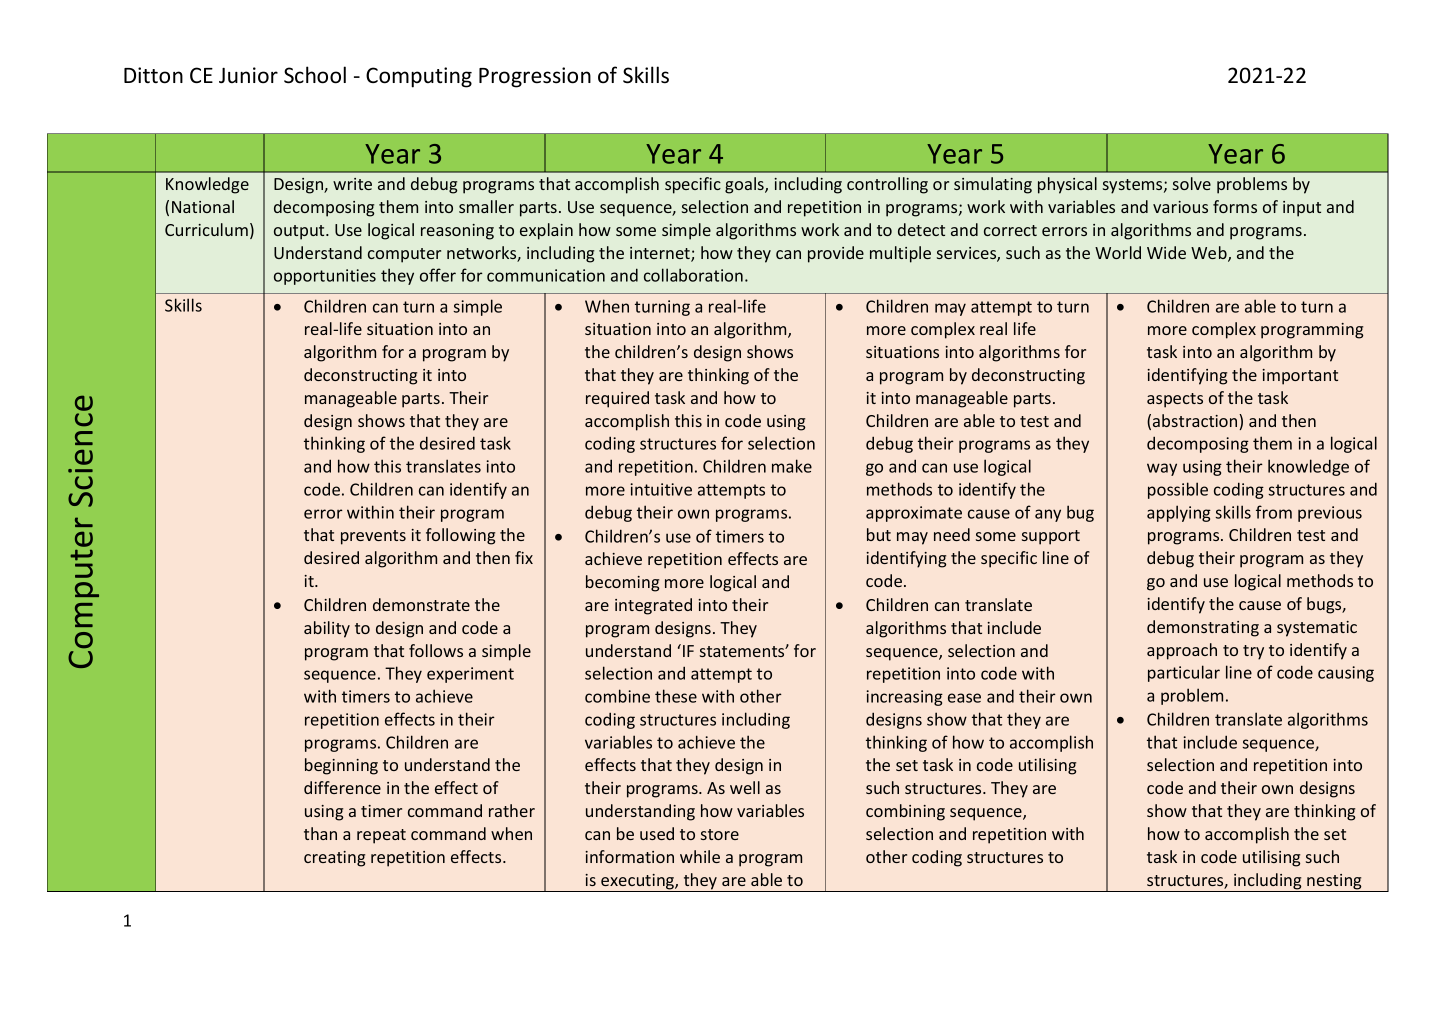 The width and height of the page is (1435, 1015). Describe the element at coordinates (676, 696) in the page. I see `these` at that location.
